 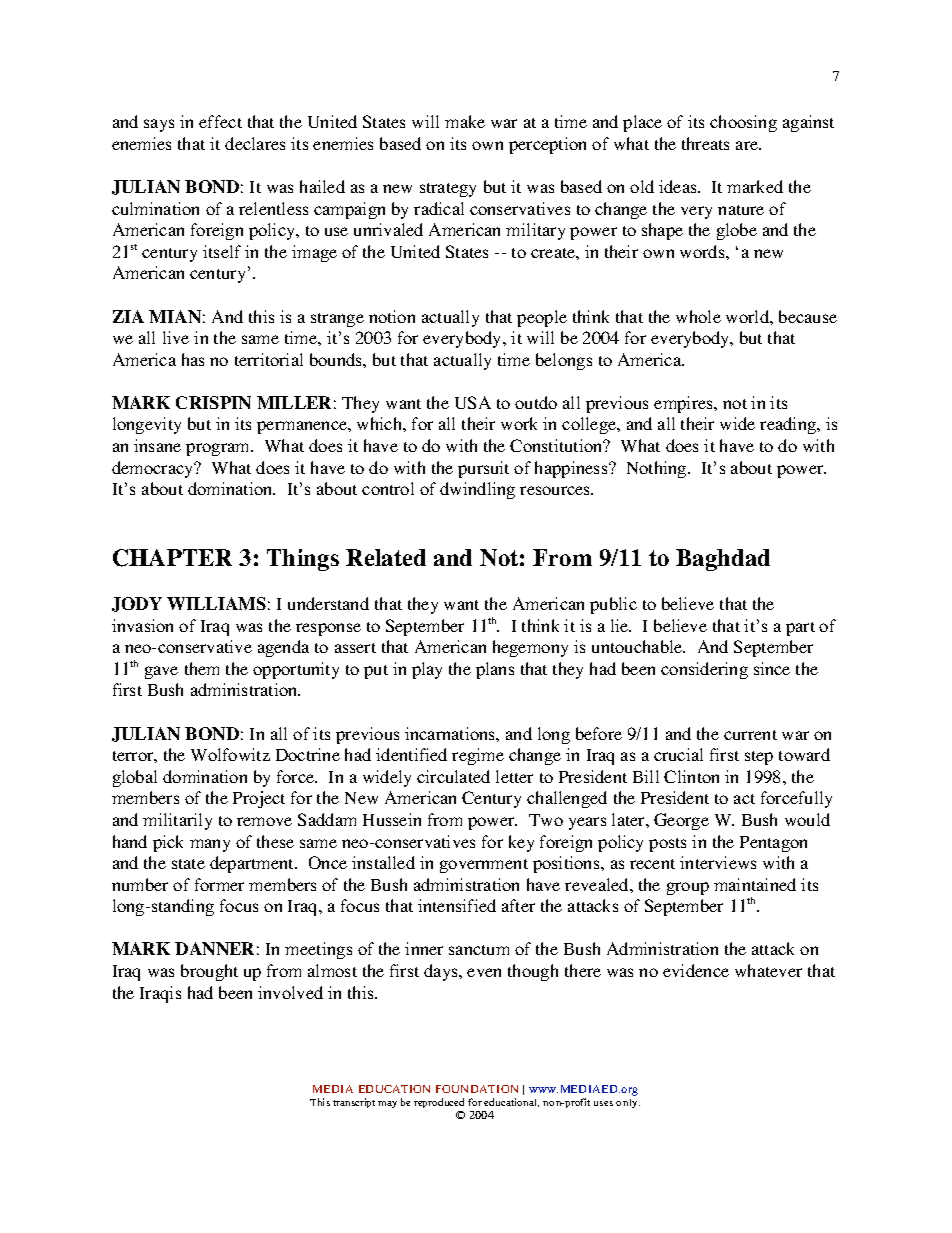 I want to click on FOUNDATION, so click(x=477, y=1089).
